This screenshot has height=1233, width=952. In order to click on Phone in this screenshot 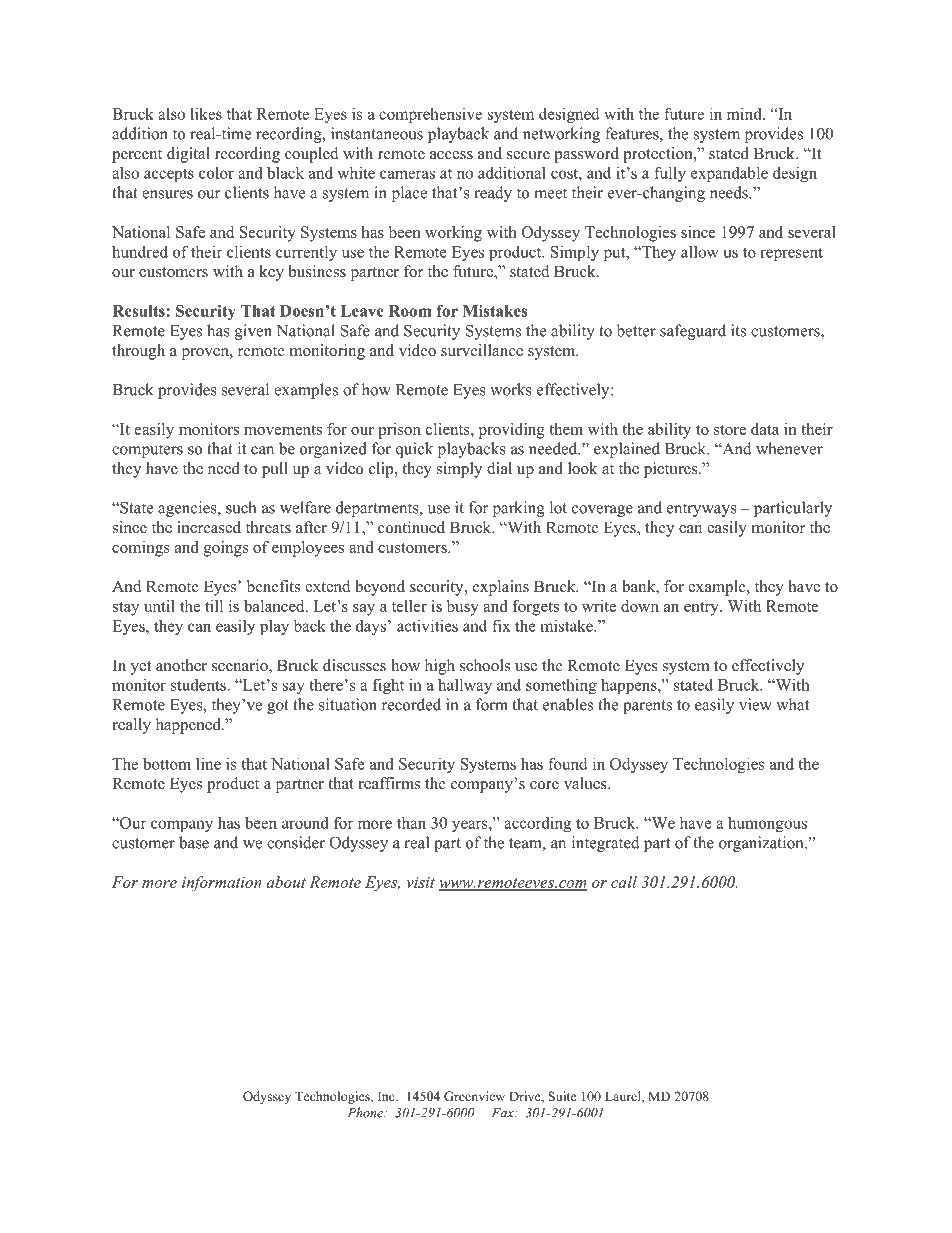, I will do `click(366, 1112)`.
